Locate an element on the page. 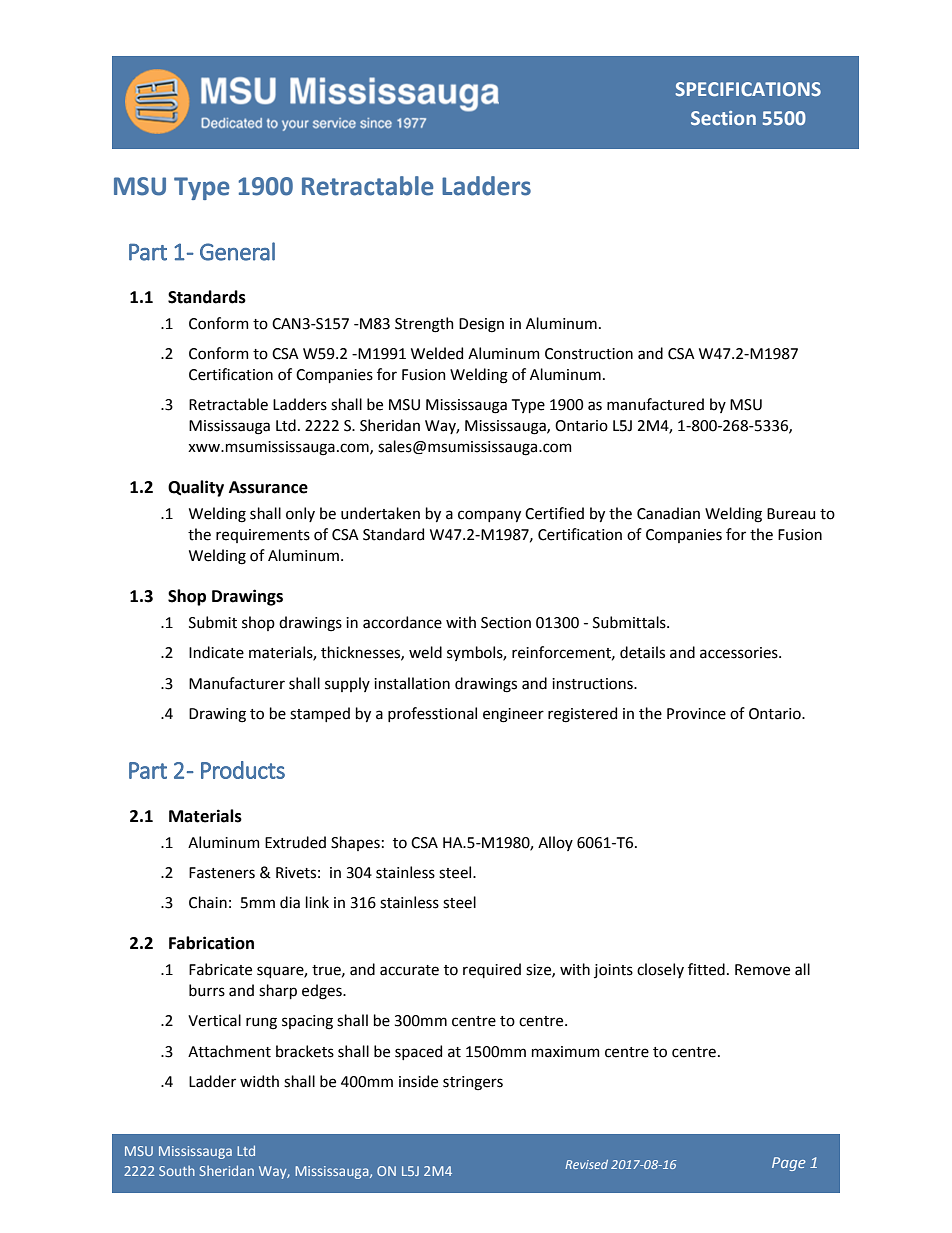 This page has width=952, height=1233. Canadian is located at coordinates (668, 513).
